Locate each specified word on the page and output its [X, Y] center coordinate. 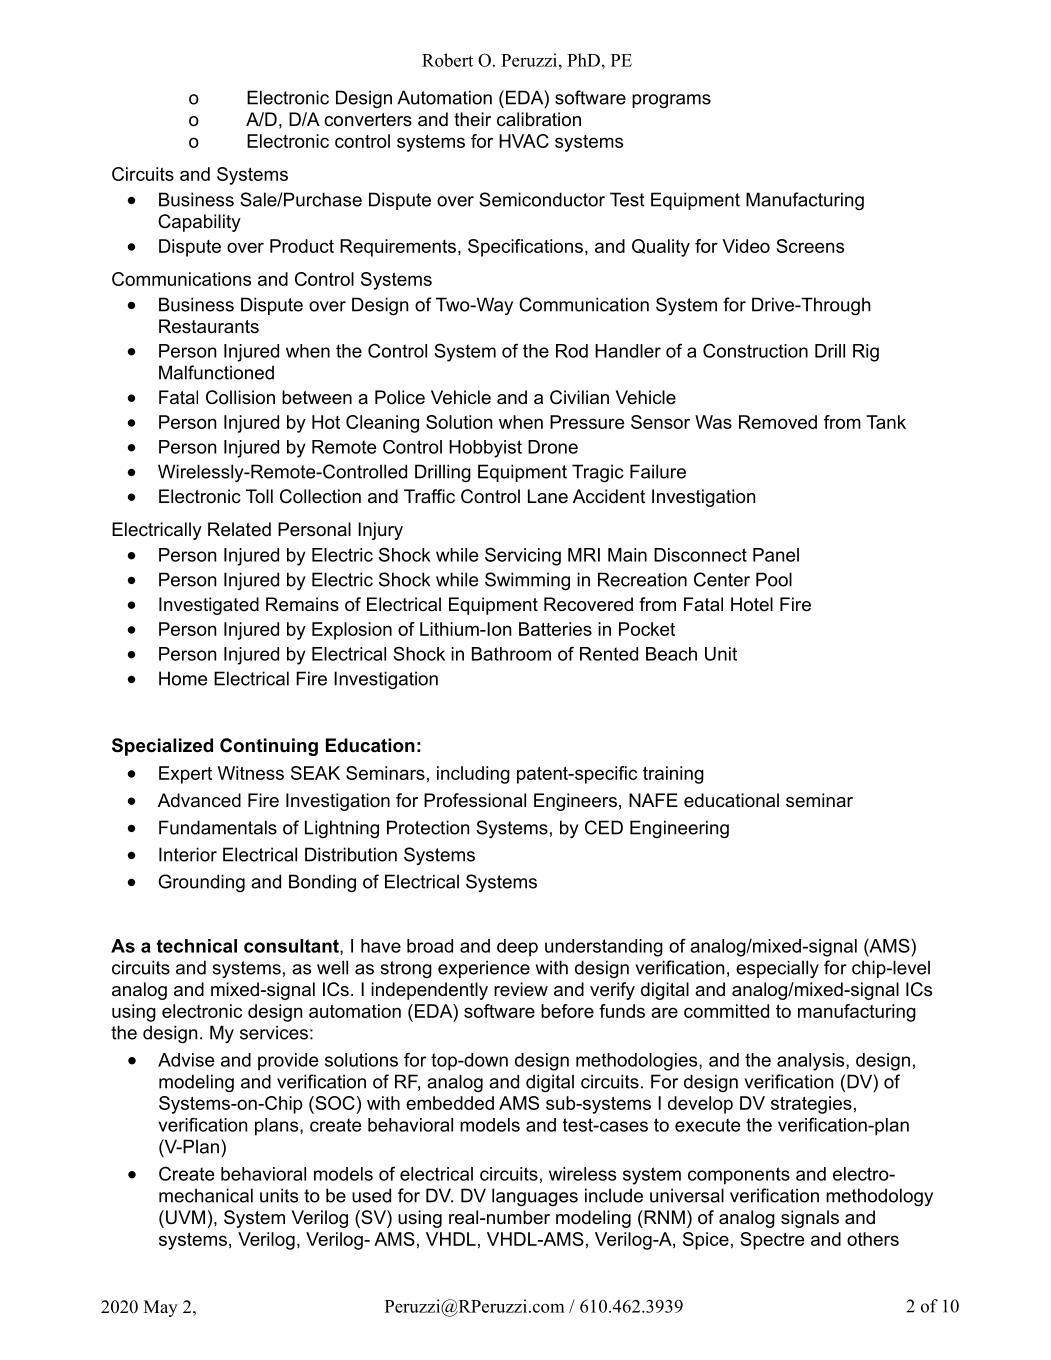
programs [671, 101]
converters [368, 120]
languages [535, 1197]
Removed [778, 422]
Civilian [579, 397]
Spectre [772, 1241]
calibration [539, 119]
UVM [185, 1217]
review [521, 989]
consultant [292, 947]
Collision [240, 397]
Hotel [752, 604]
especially [777, 969]
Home [183, 678]
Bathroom [511, 654]
